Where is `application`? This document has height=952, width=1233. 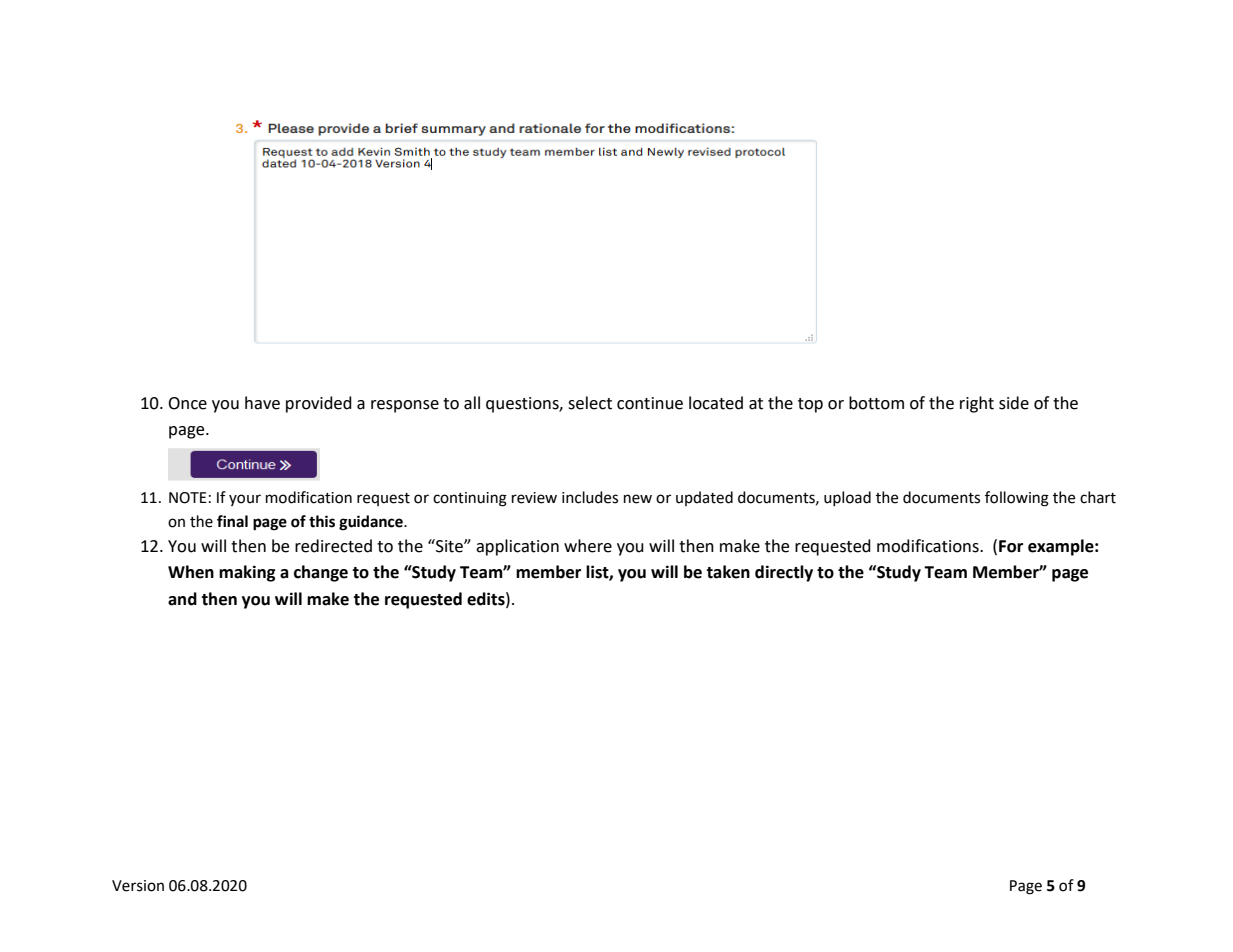 application is located at coordinates (517, 547).
